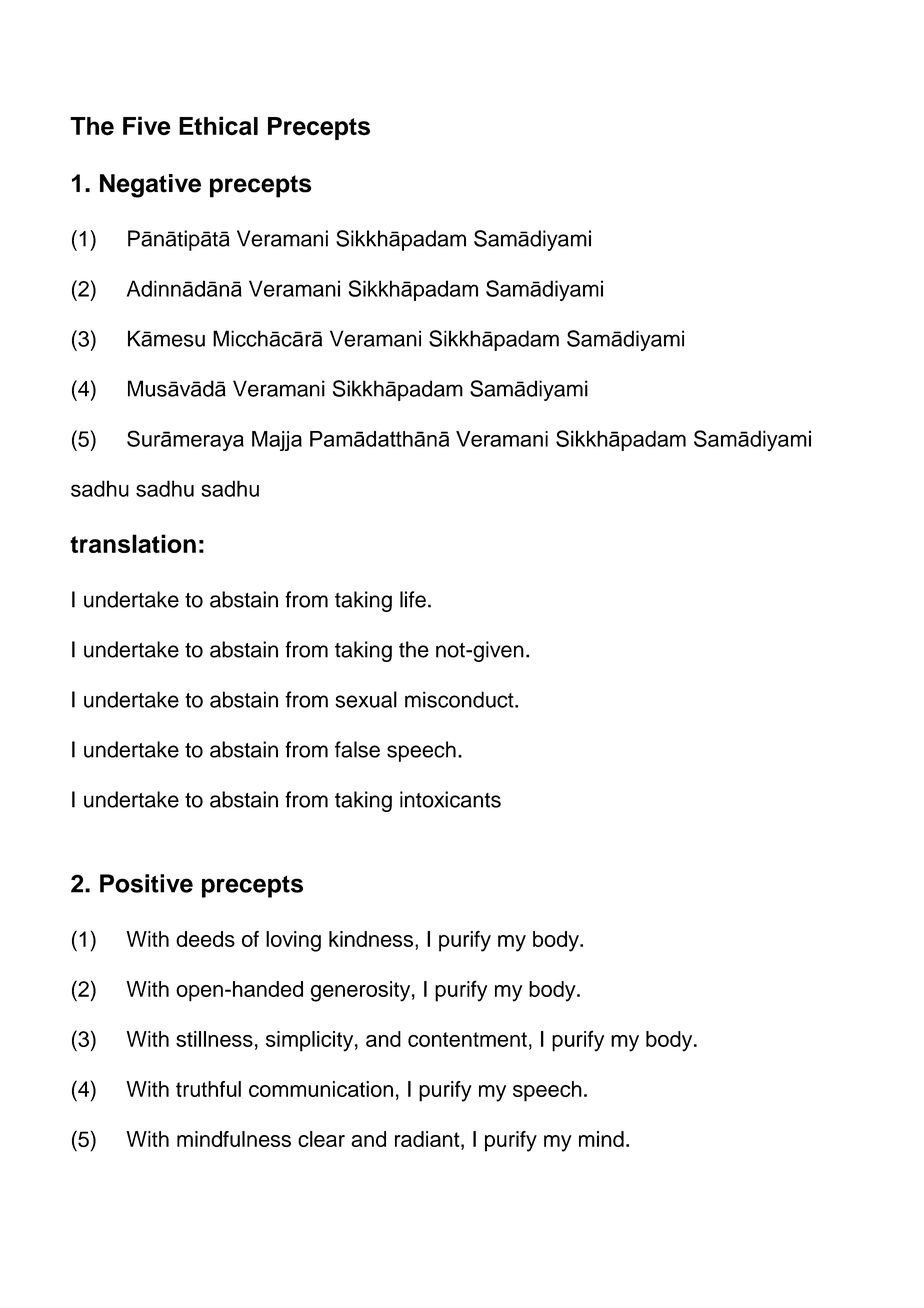  What do you see at coordinates (150, 186) in the screenshot?
I see `Negative` at bounding box center [150, 186].
